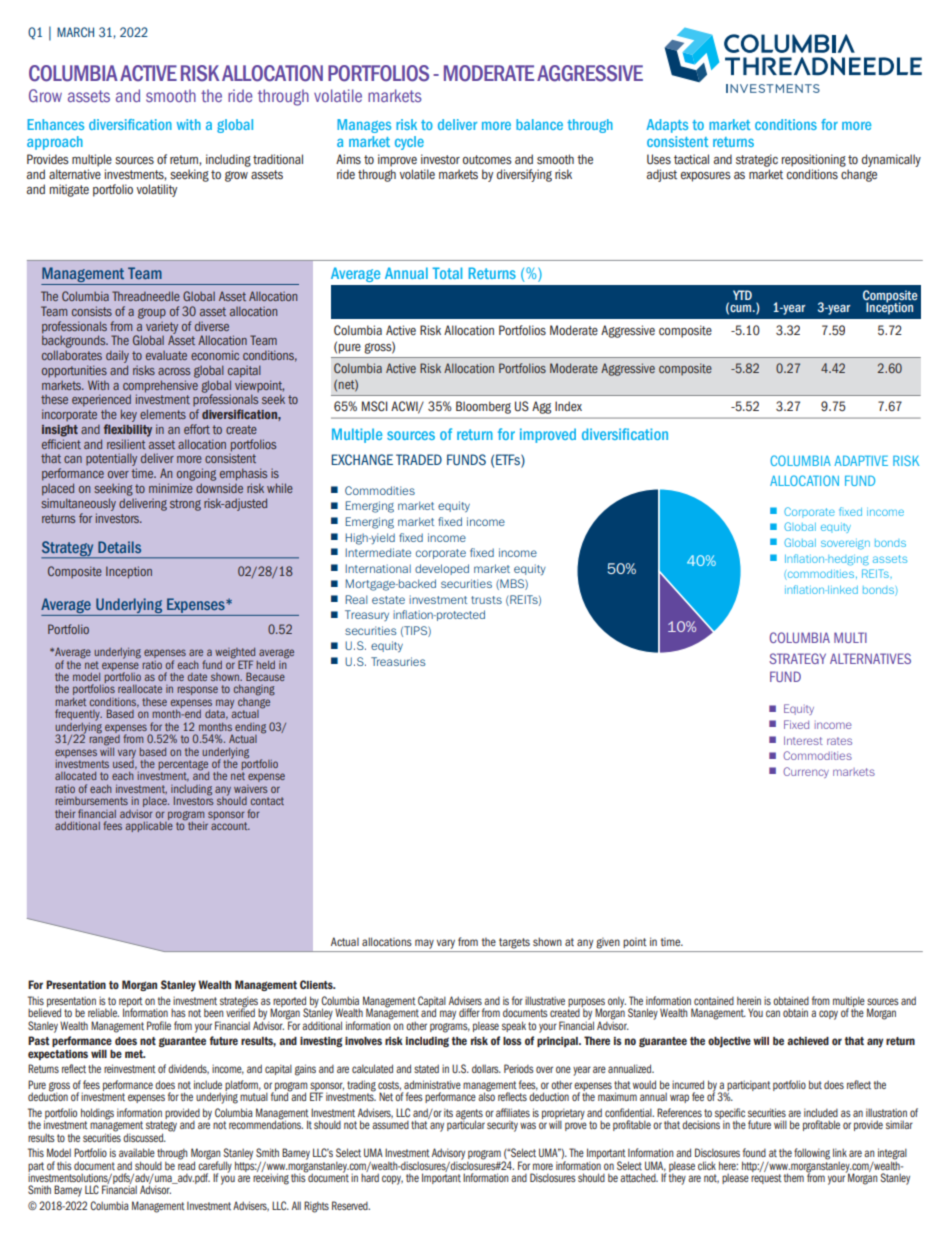  Describe the element at coordinates (803, 740) in the document. I see `Interest` at that location.
